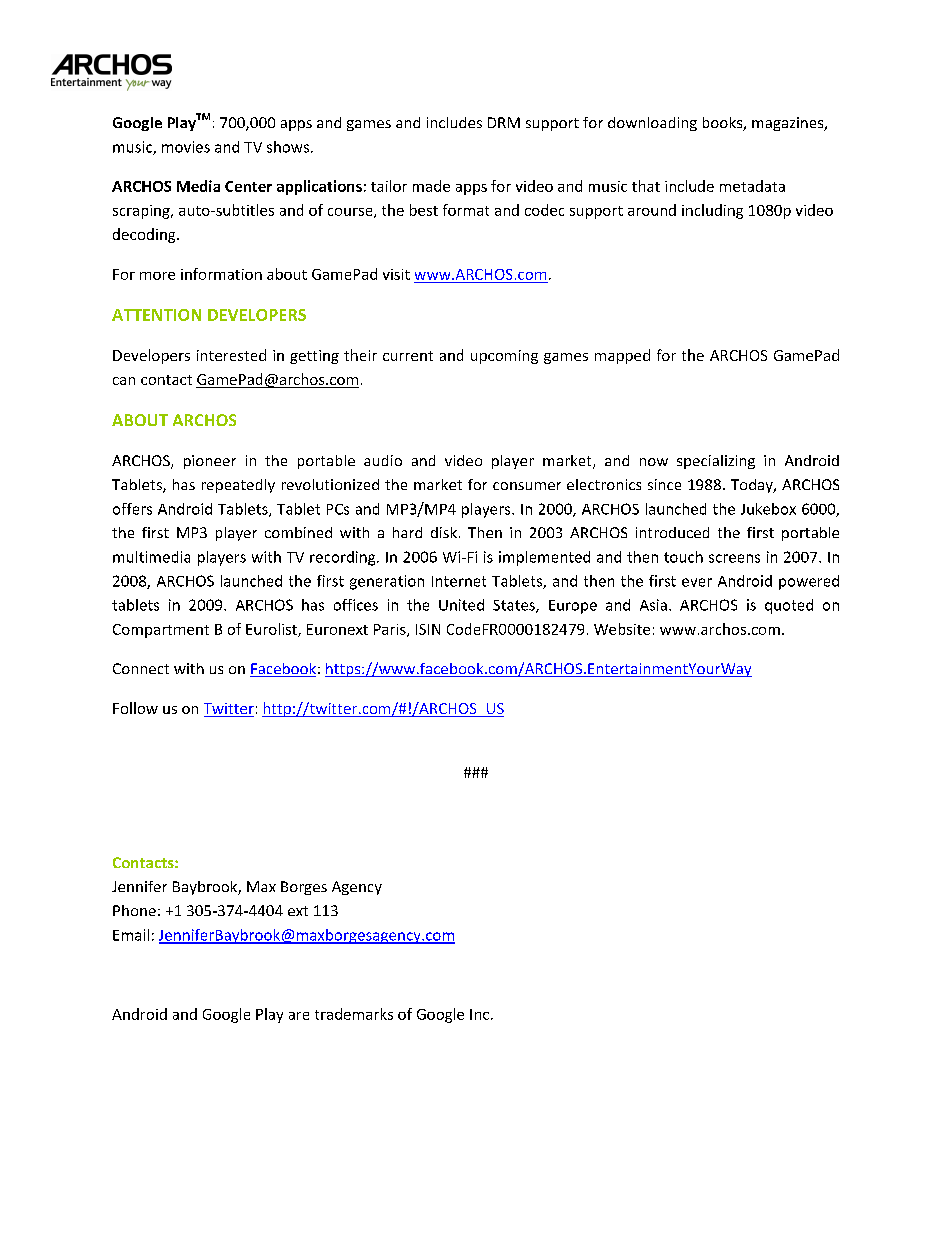 Image resolution: width=952 pixels, height=1233 pixels. I want to click on movies, so click(186, 147).
